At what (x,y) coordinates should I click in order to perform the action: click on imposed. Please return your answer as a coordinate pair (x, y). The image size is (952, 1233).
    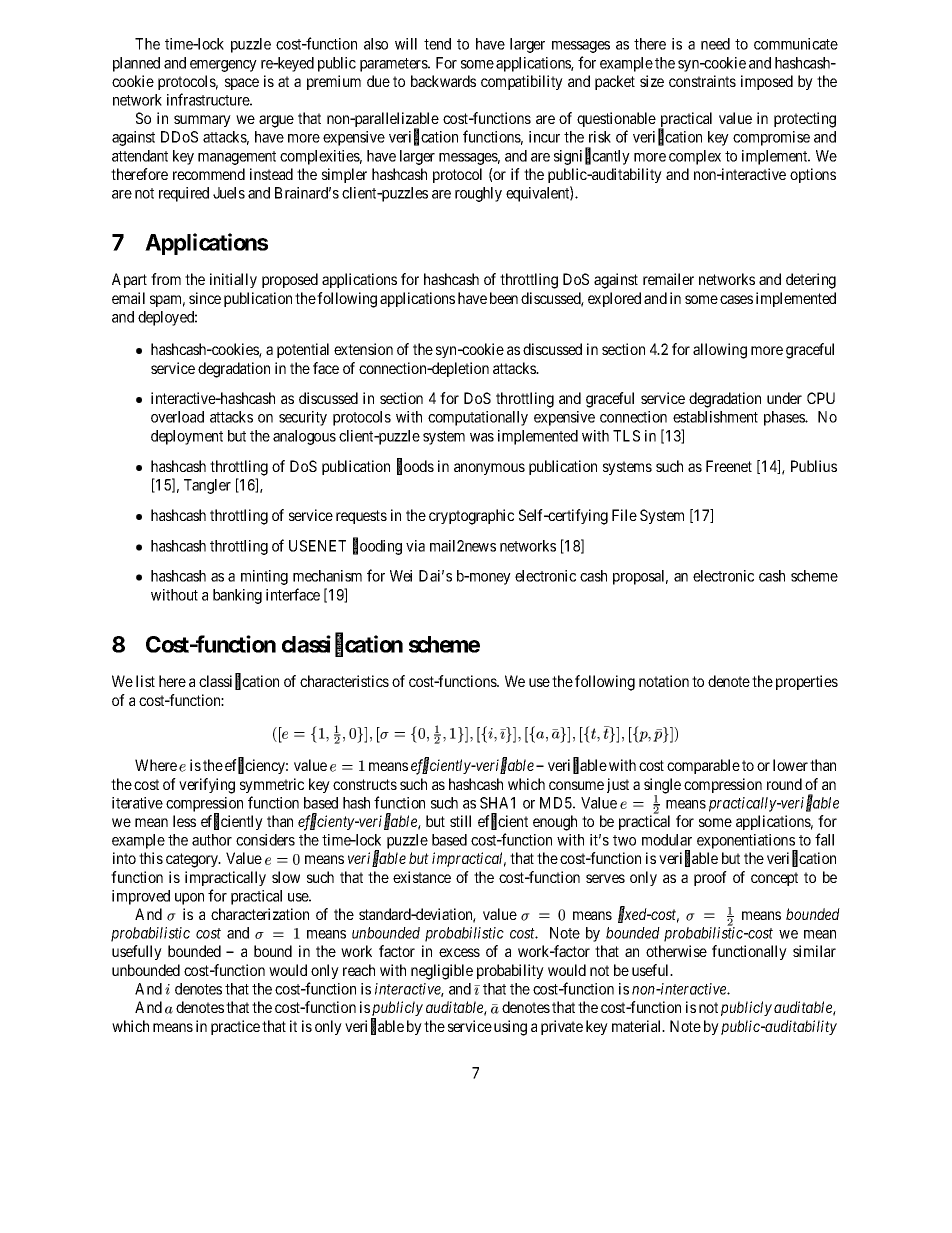
    Looking at the image, I should click on (767, 82).
